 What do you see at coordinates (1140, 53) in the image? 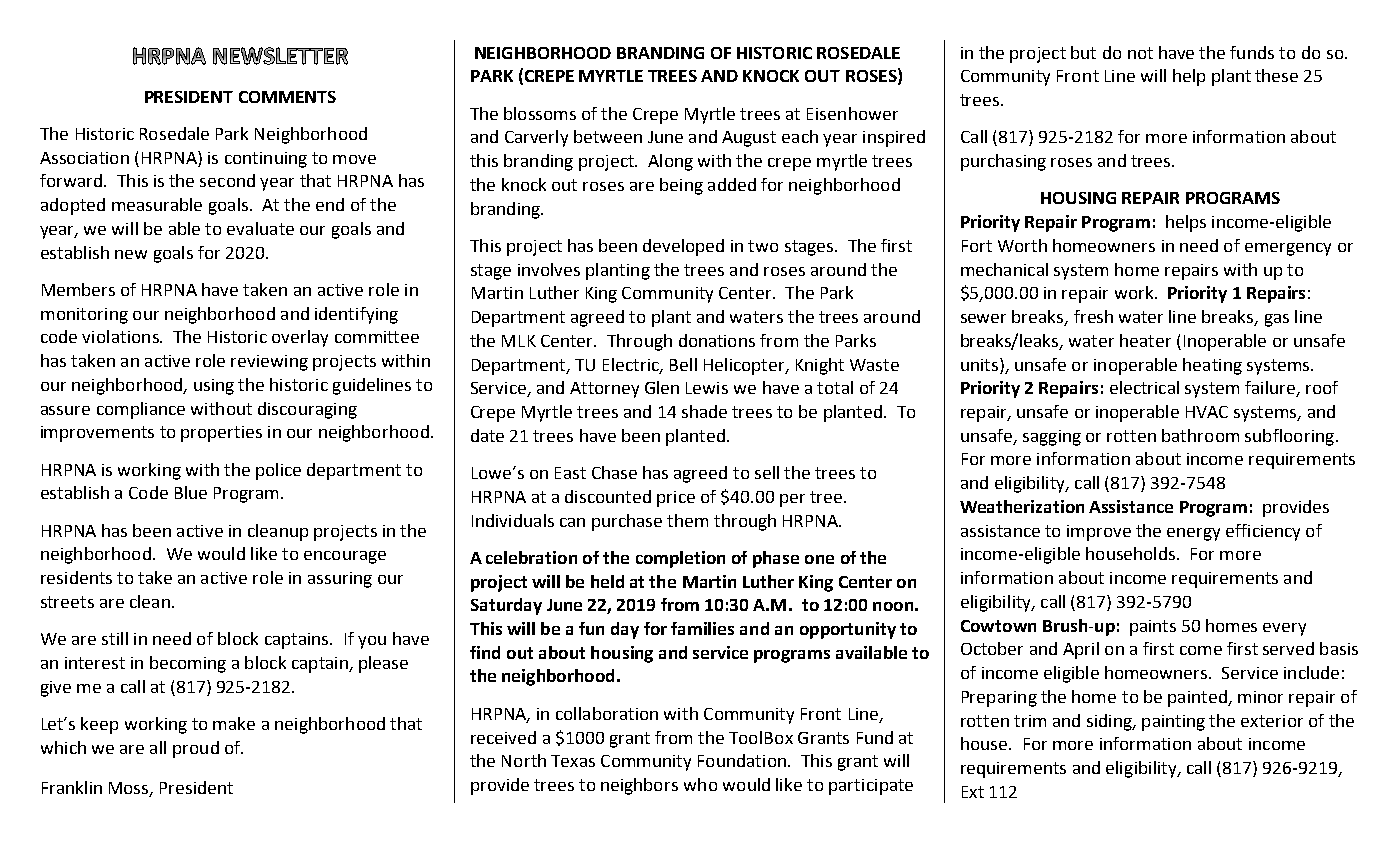
I see `not` at bounding box center [1140, 53].
